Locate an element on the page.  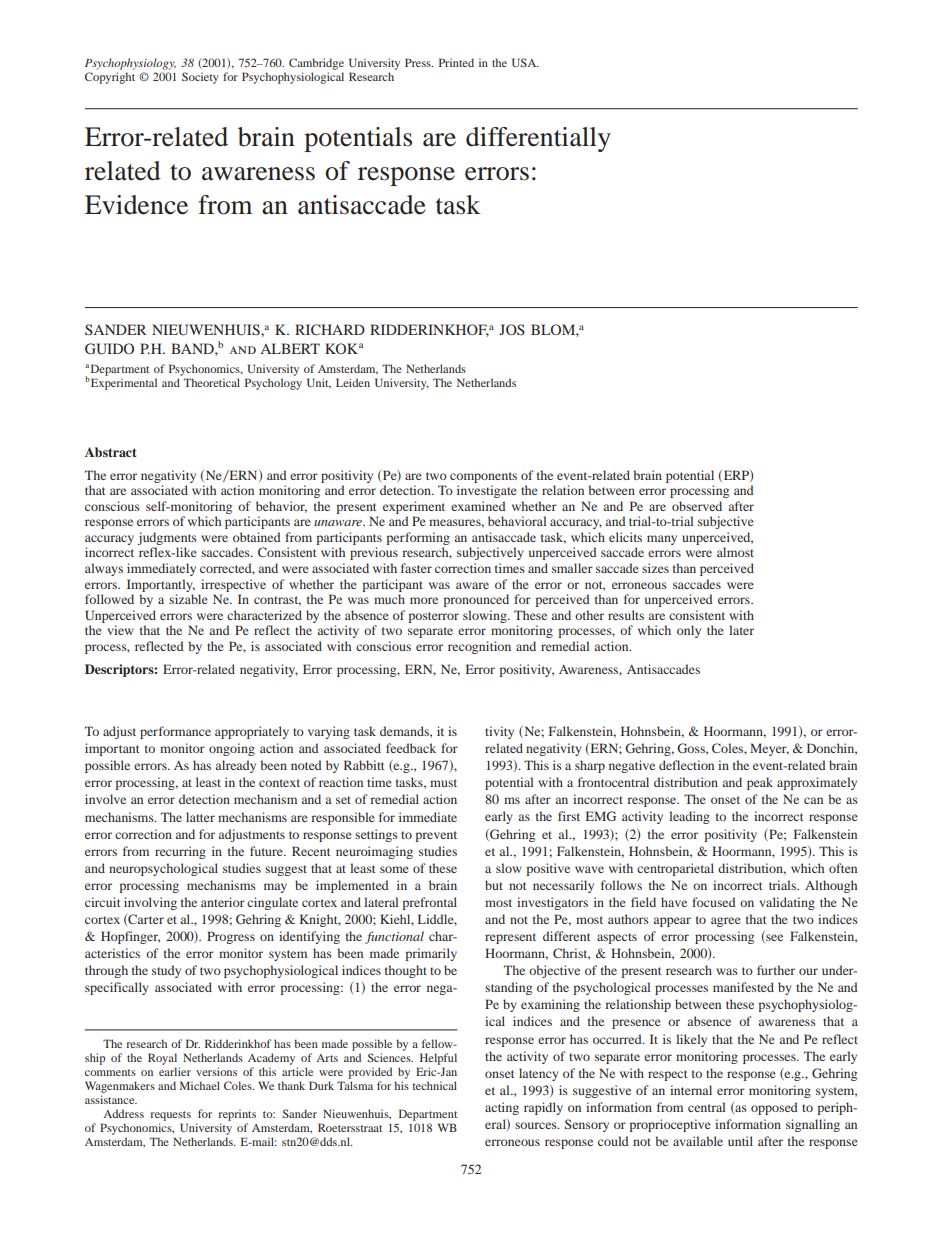
Press is located at coordinates (419, 62).
